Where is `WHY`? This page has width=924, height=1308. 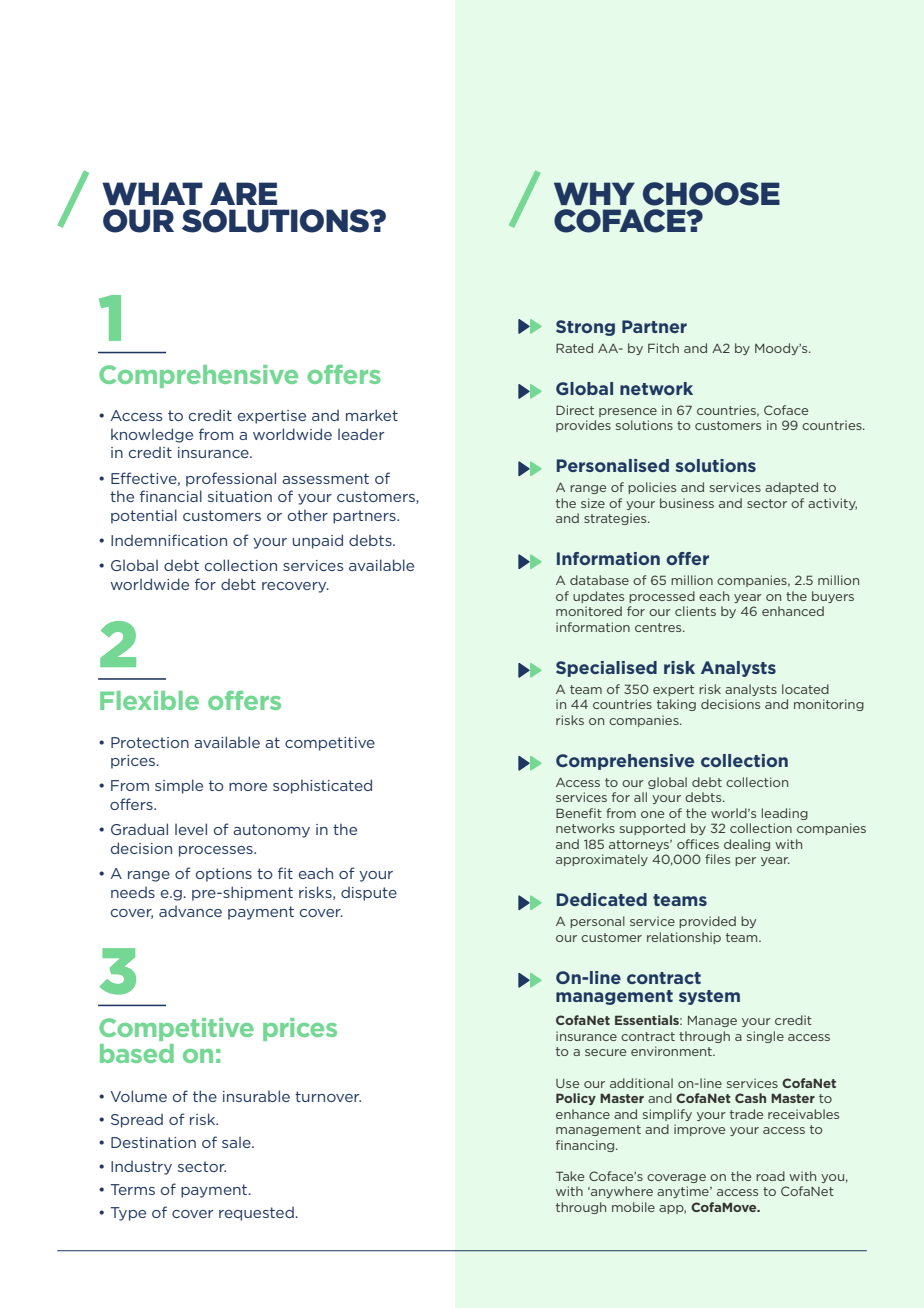 WHY is located at coordinates (594, 193).
